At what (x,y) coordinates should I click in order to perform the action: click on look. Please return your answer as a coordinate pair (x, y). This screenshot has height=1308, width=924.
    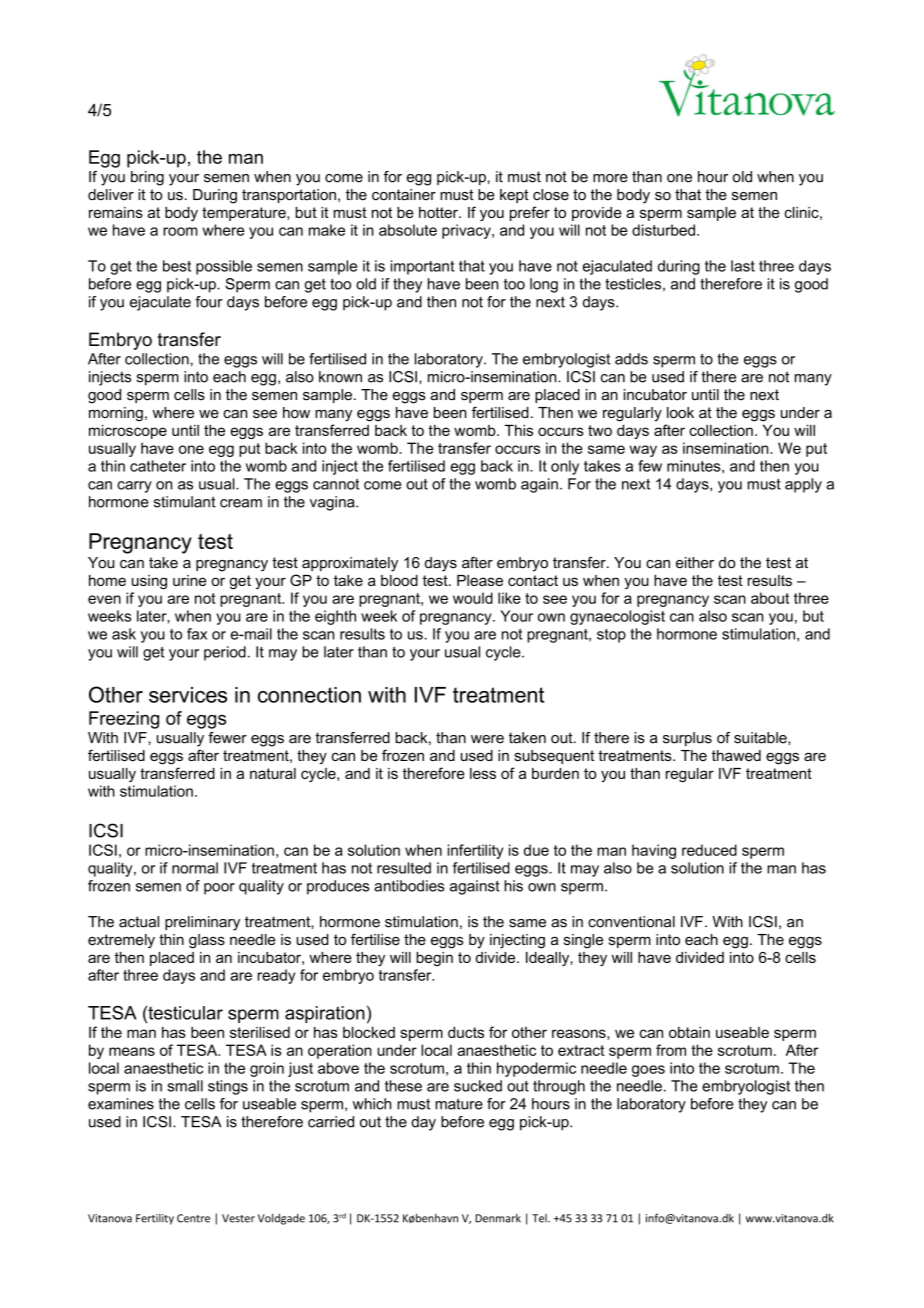
    Looking at the image, I should click on (680, 412).
